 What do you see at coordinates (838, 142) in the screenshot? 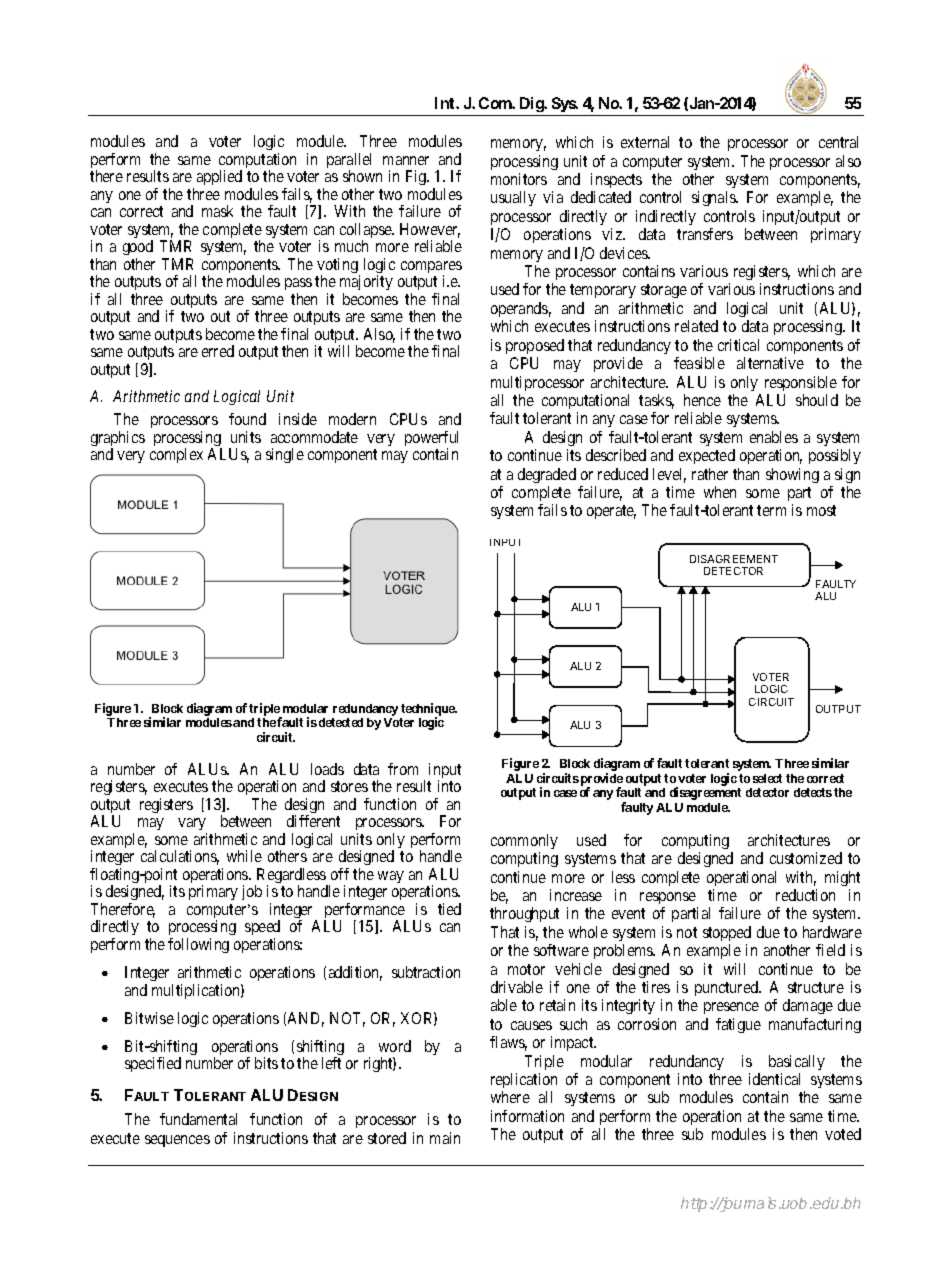
I see `central` at bounding box center [838, 142].
